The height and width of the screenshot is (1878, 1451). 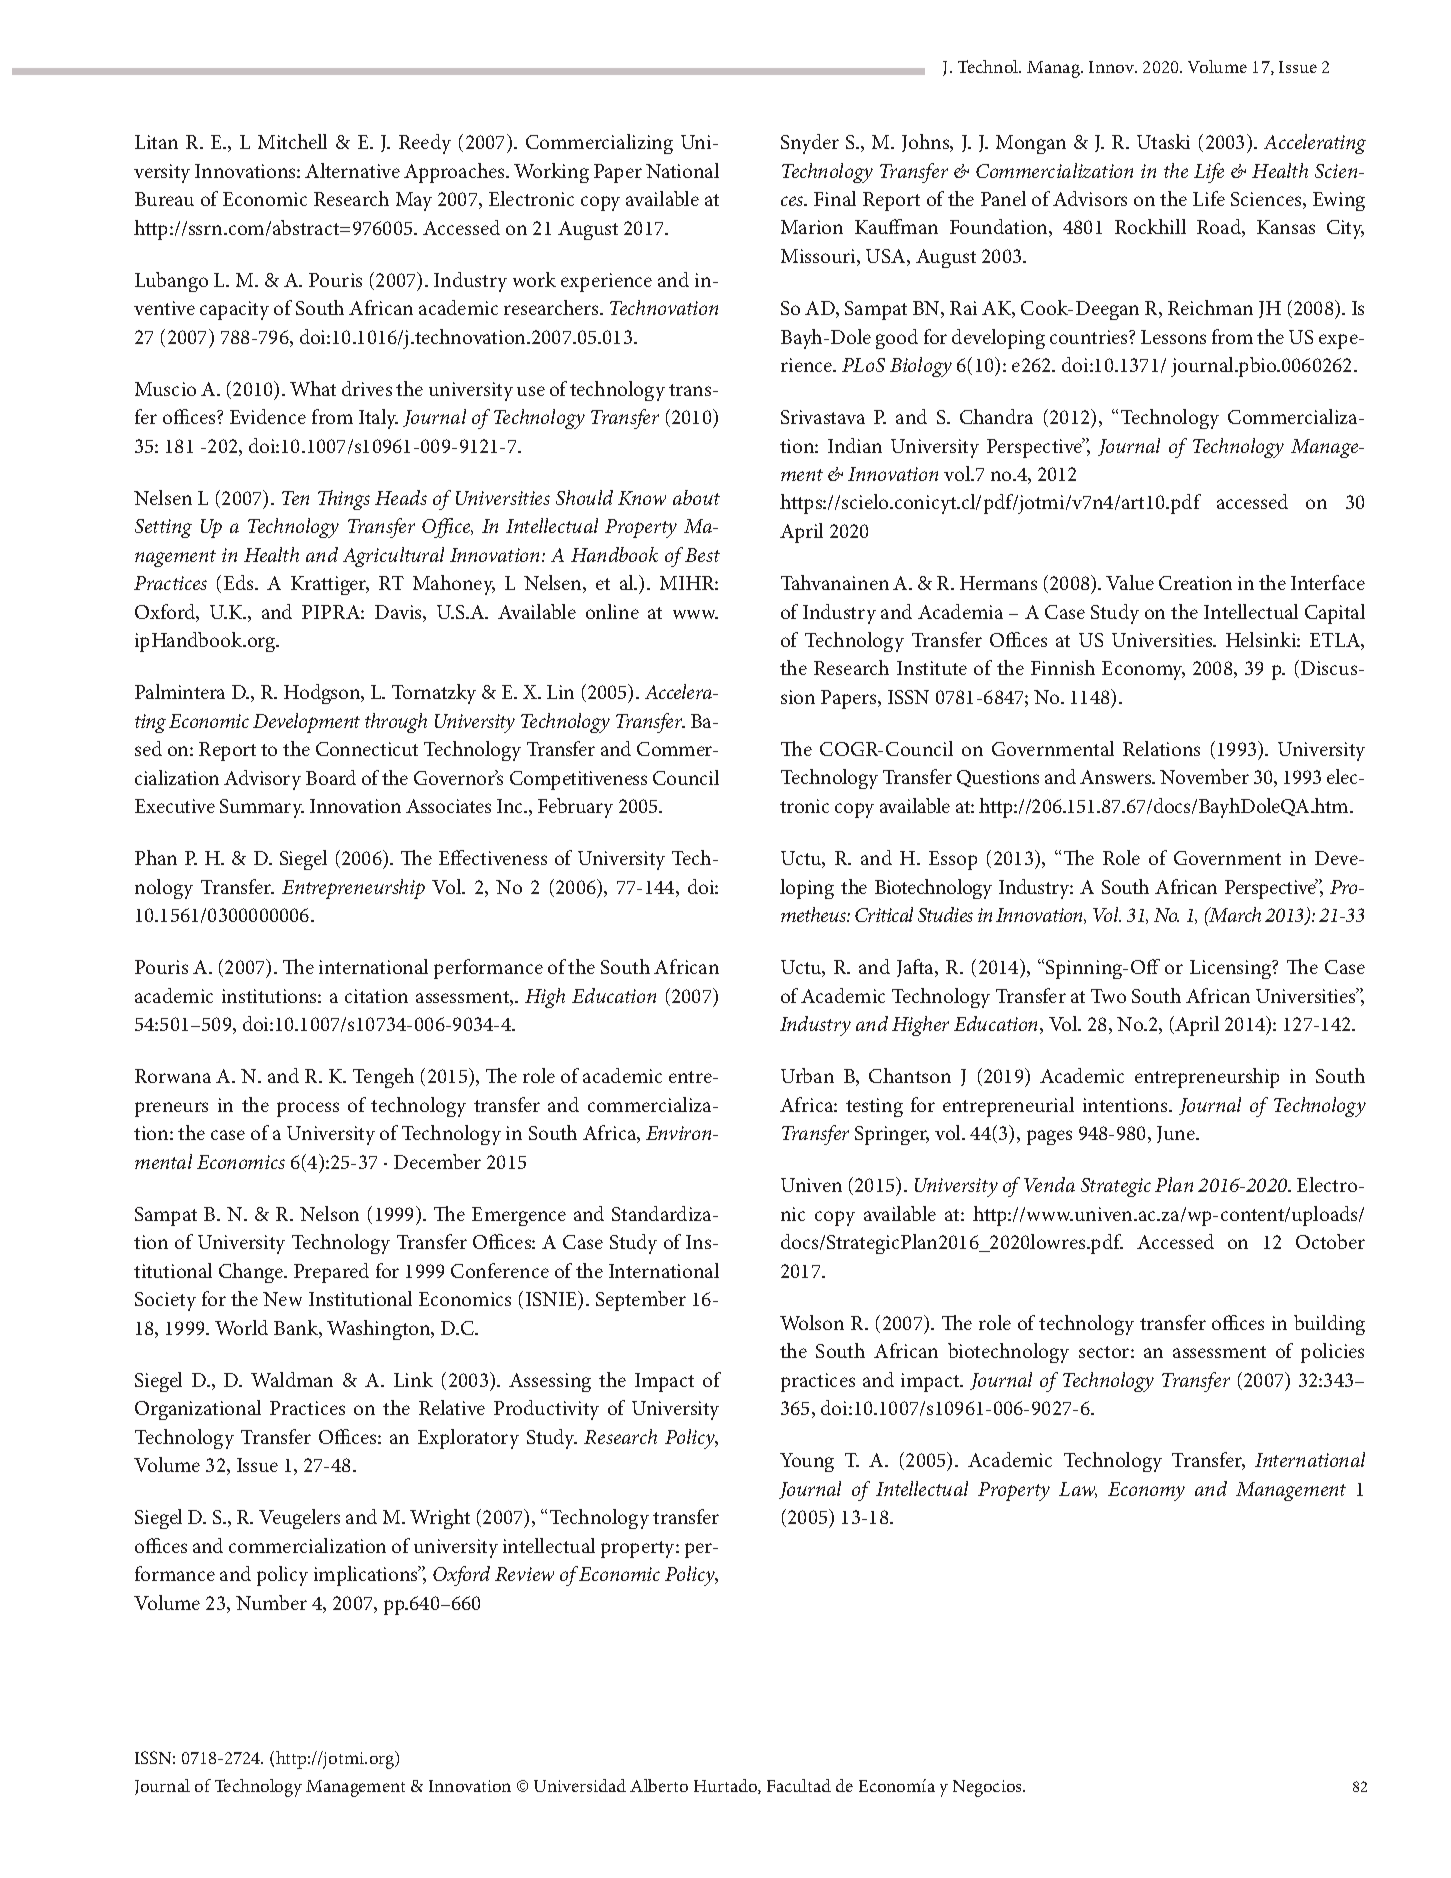 I want to click on Kansas, so click(x=1286, y=227).
